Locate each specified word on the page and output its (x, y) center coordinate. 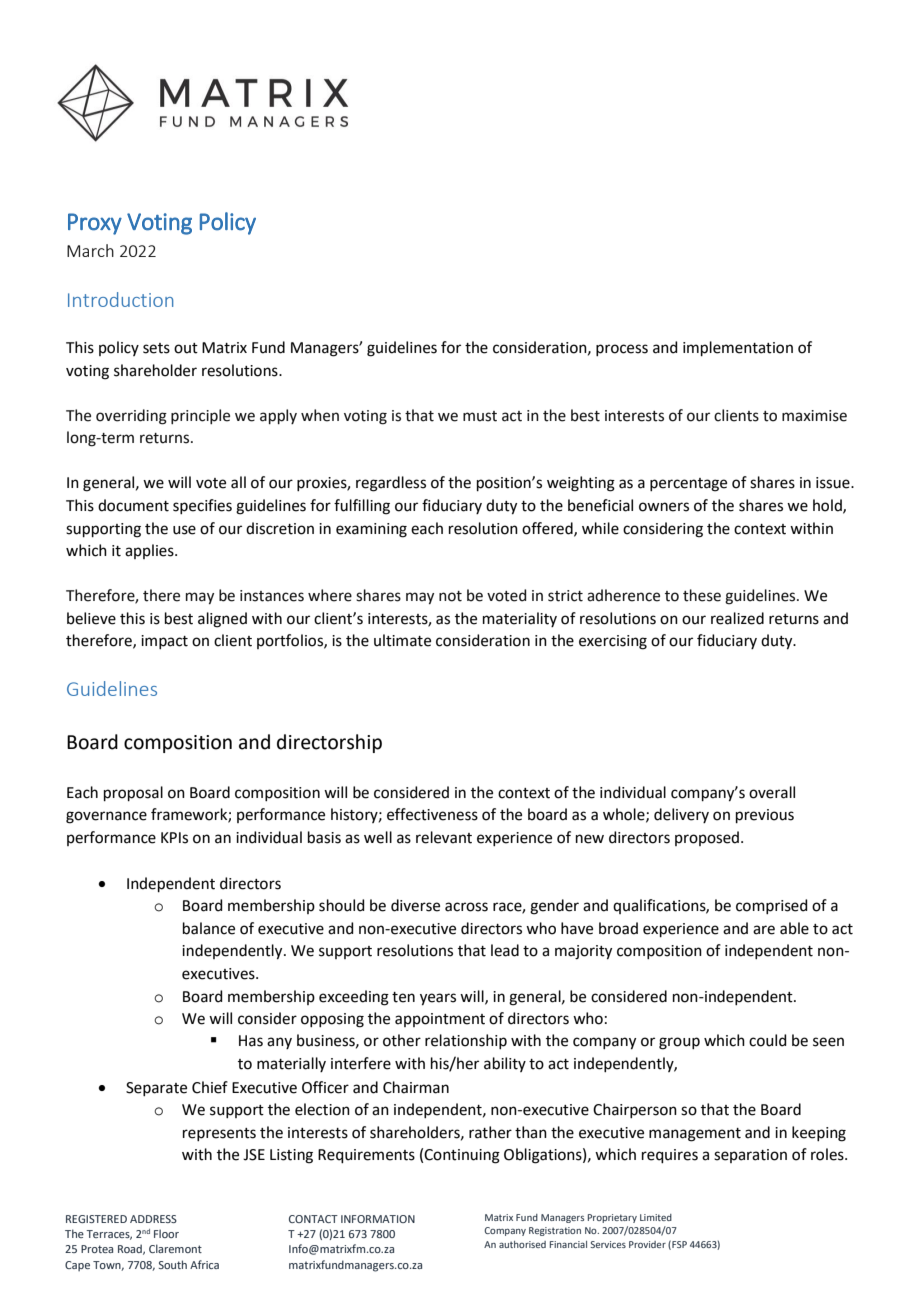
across (466, 907)
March (90, 250)
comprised (772, 906)
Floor (166, 1233)
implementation (738, 348)
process (622, 350)
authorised (522, 1244)
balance (209, 928)
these (702, 595)
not (450, 596)
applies (150, 551)
